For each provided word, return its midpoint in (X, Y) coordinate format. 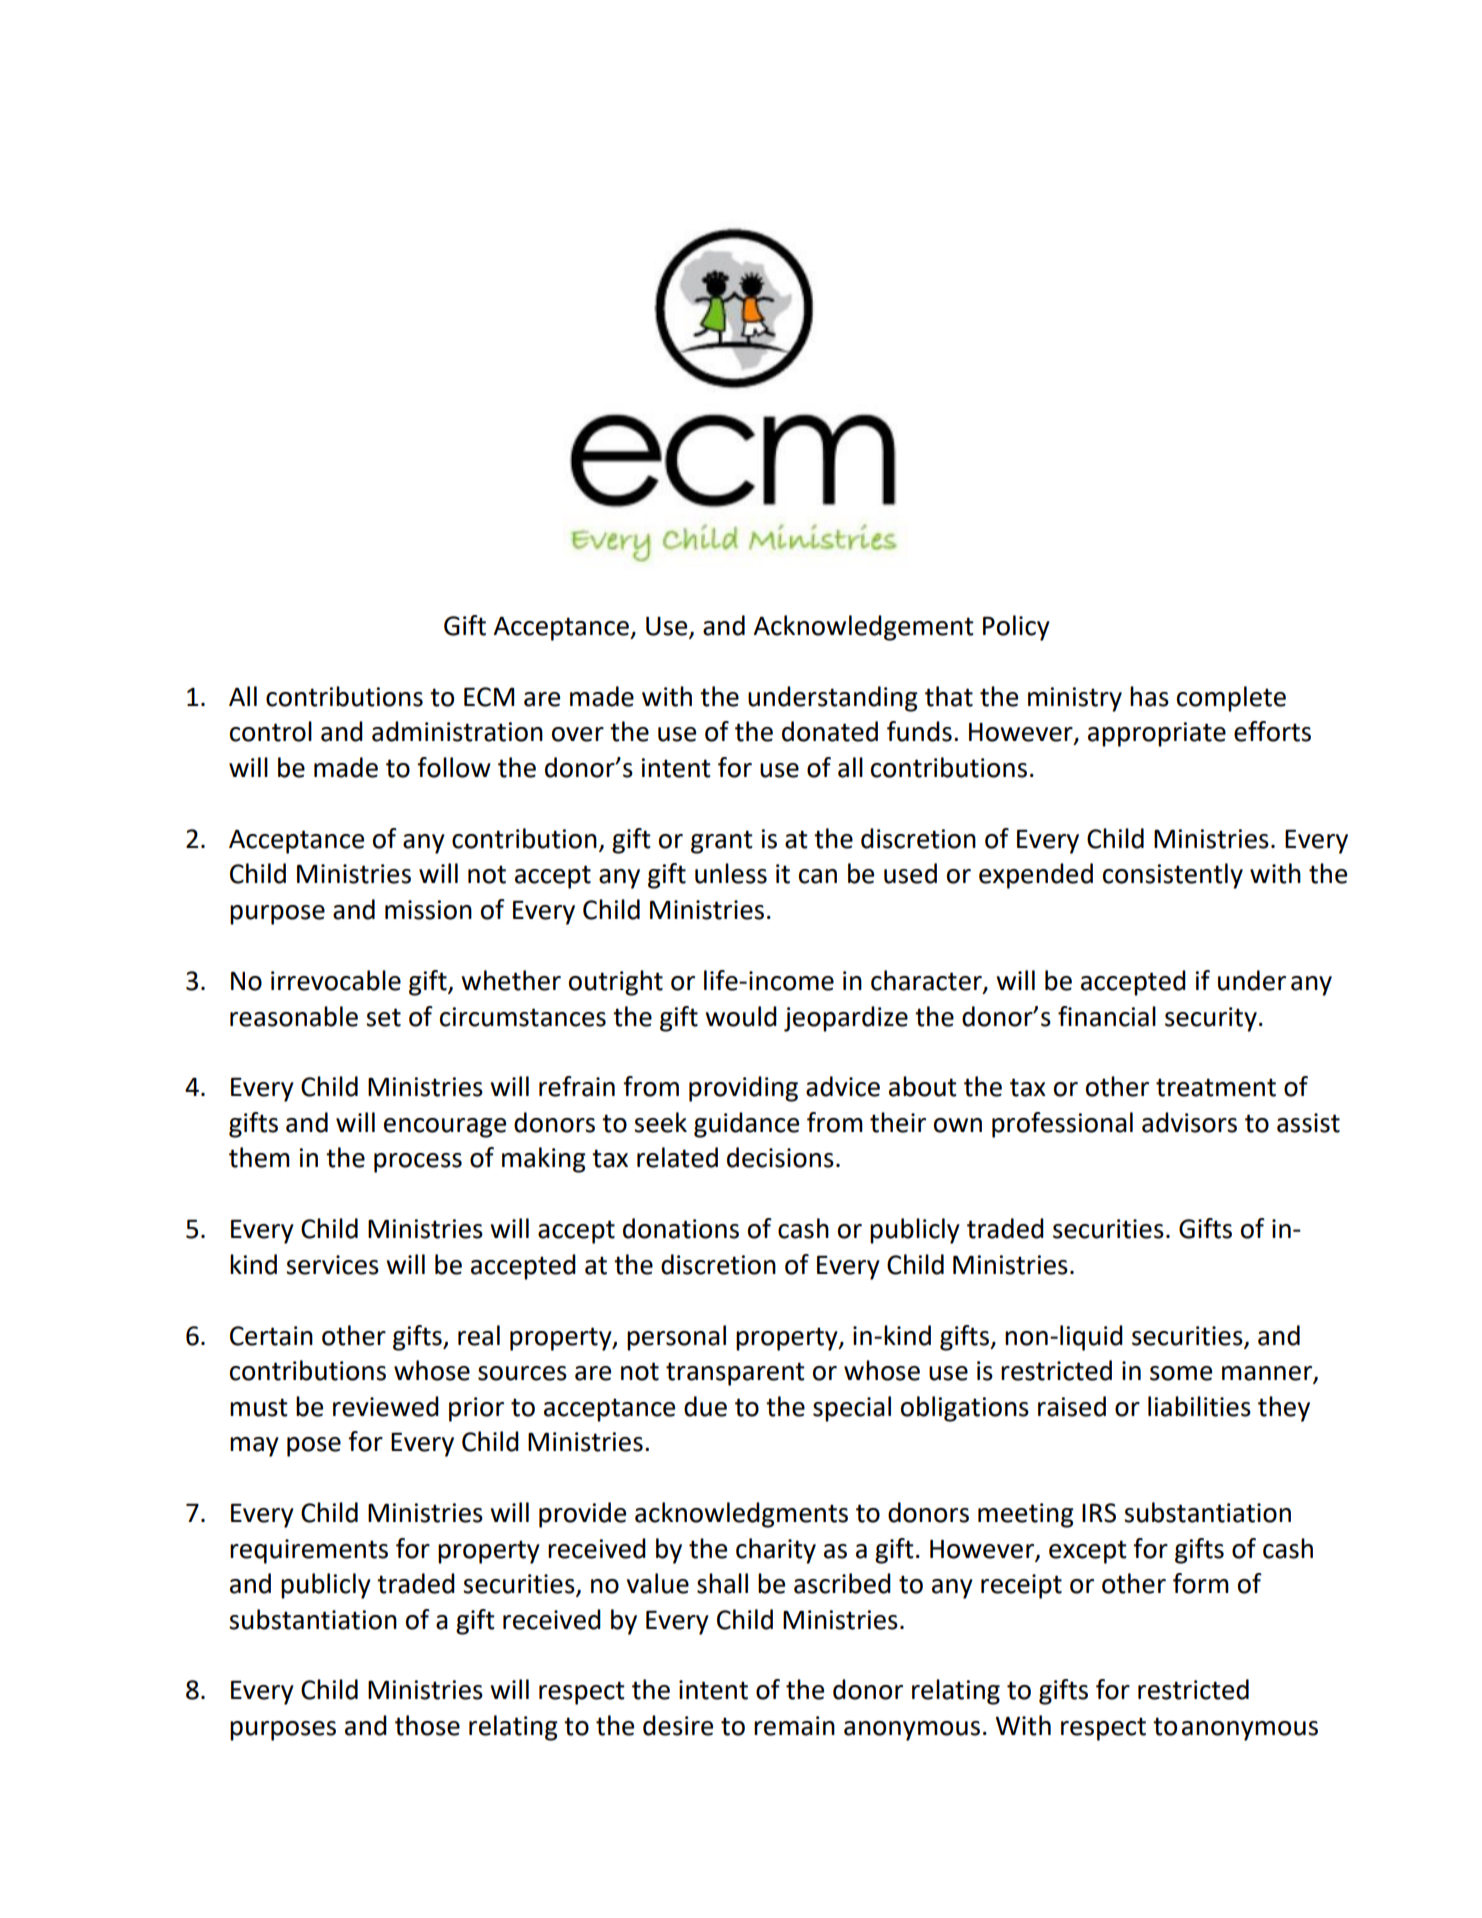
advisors (1189, 1122)
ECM (489, 697)
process (418, 1163)
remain (794, 1726)
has (1149, 696)
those (427, 1725)
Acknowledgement (863, 628)
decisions (780, 1157)
